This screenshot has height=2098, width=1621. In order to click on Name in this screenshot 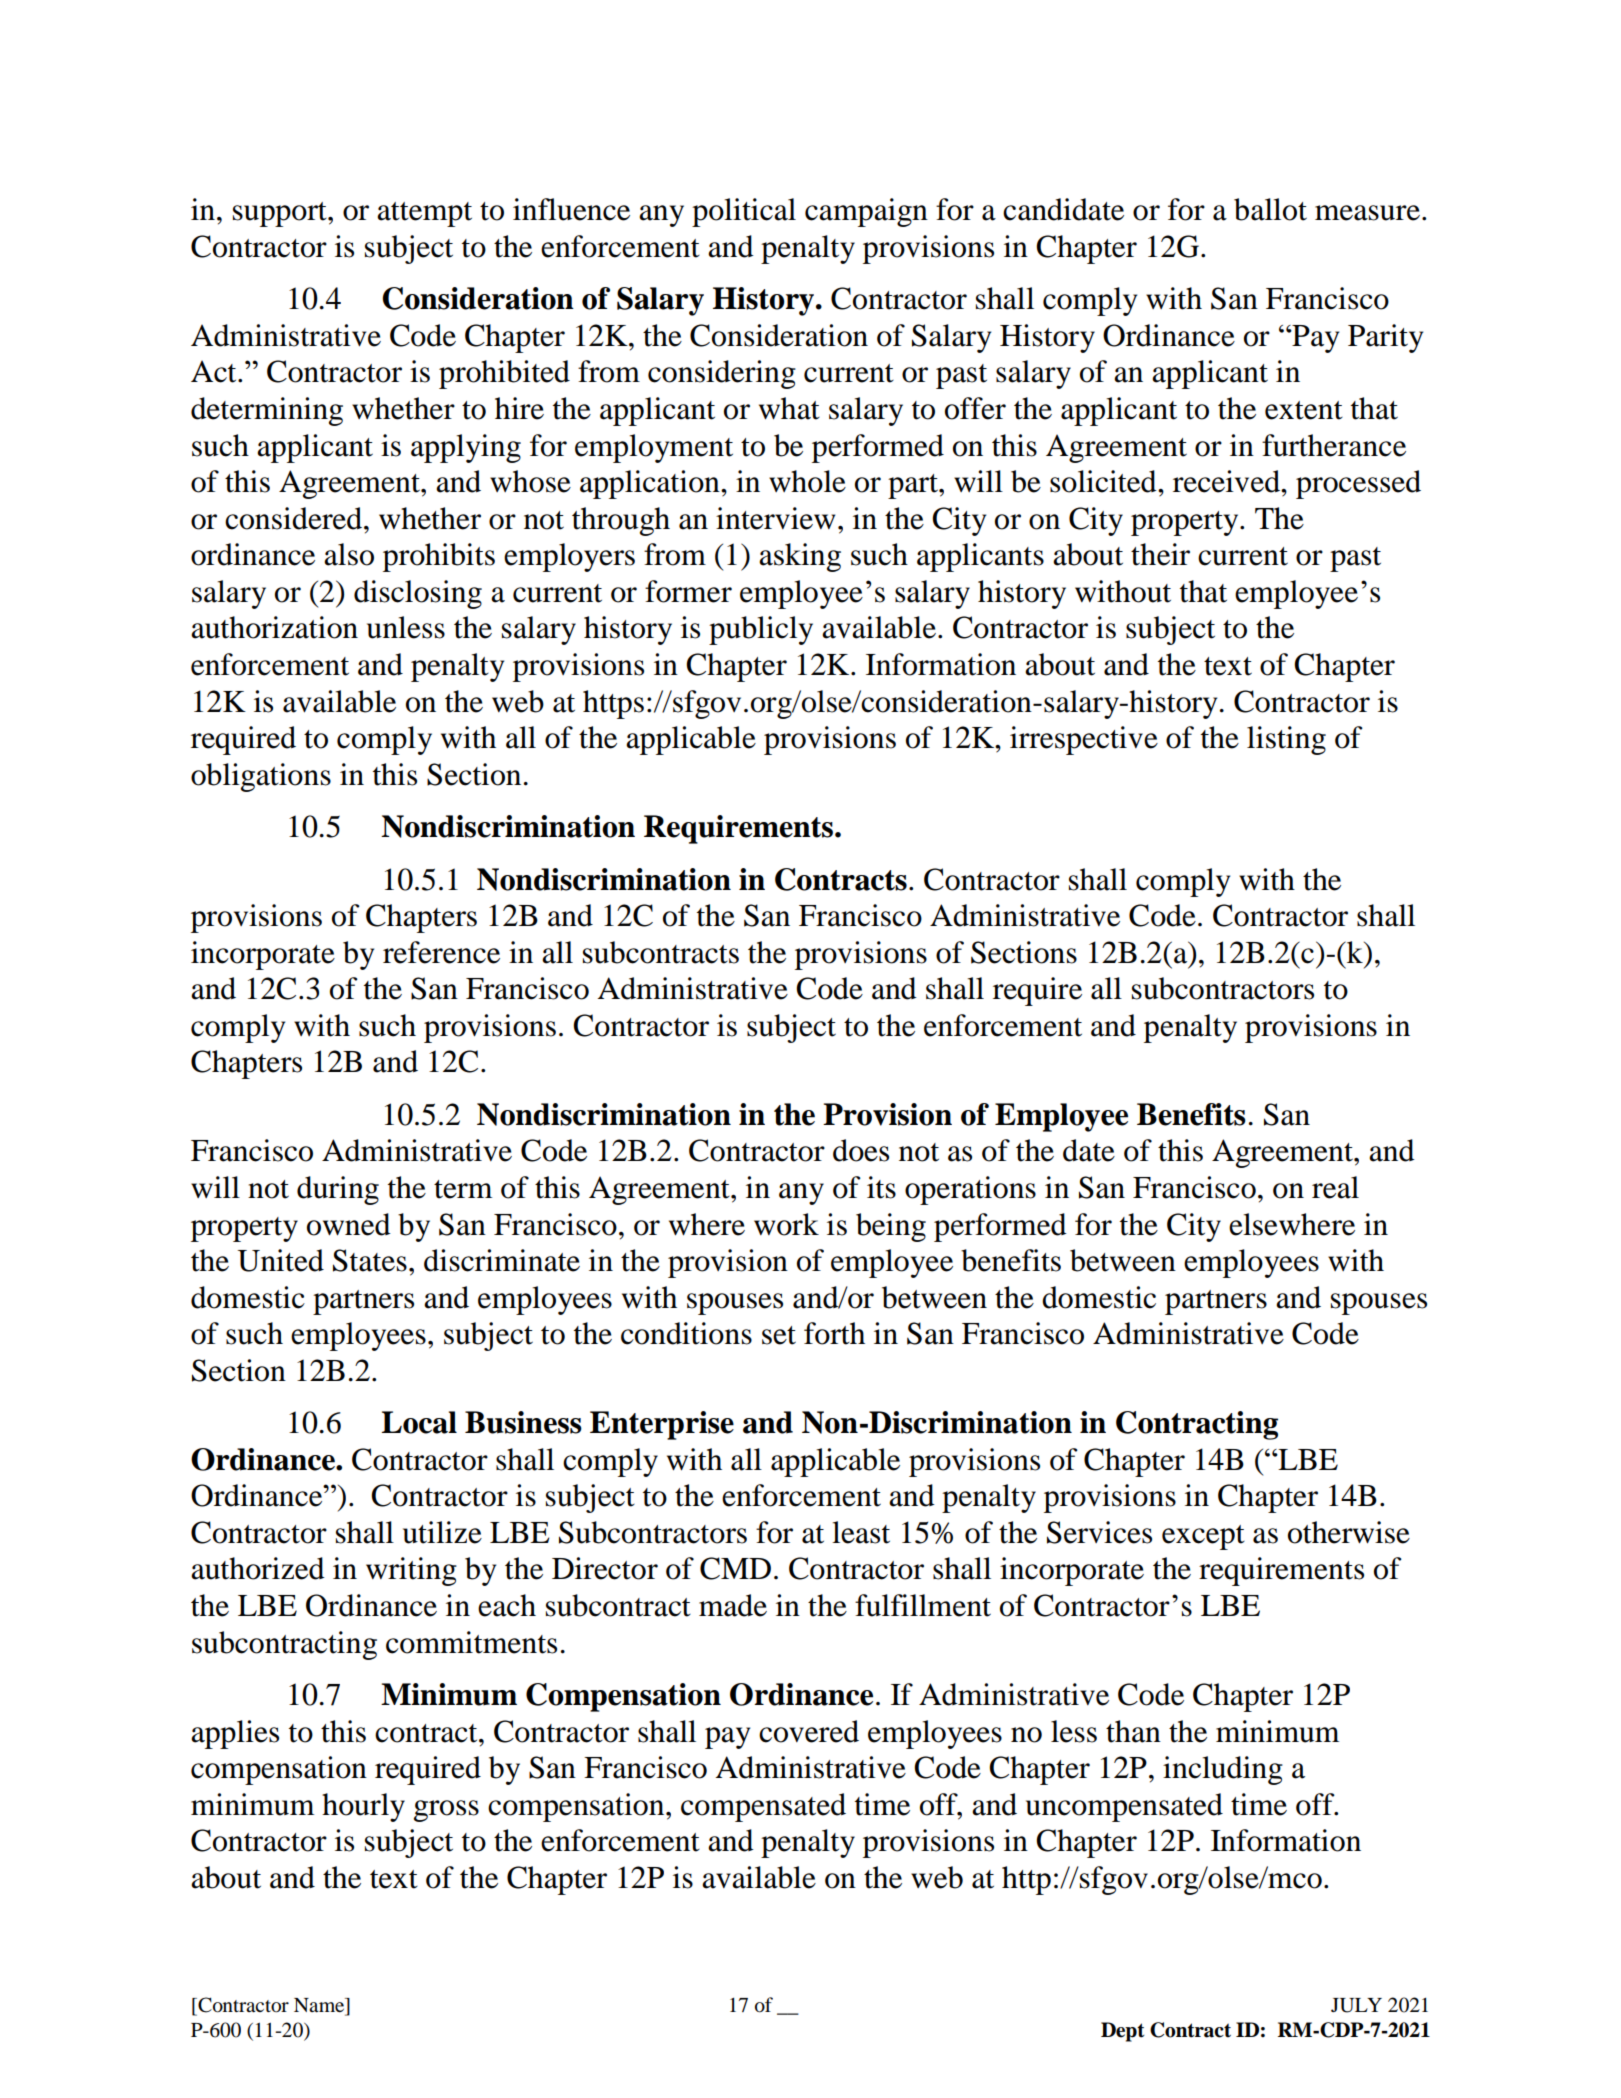, I will do `click(320, 2006)`.
